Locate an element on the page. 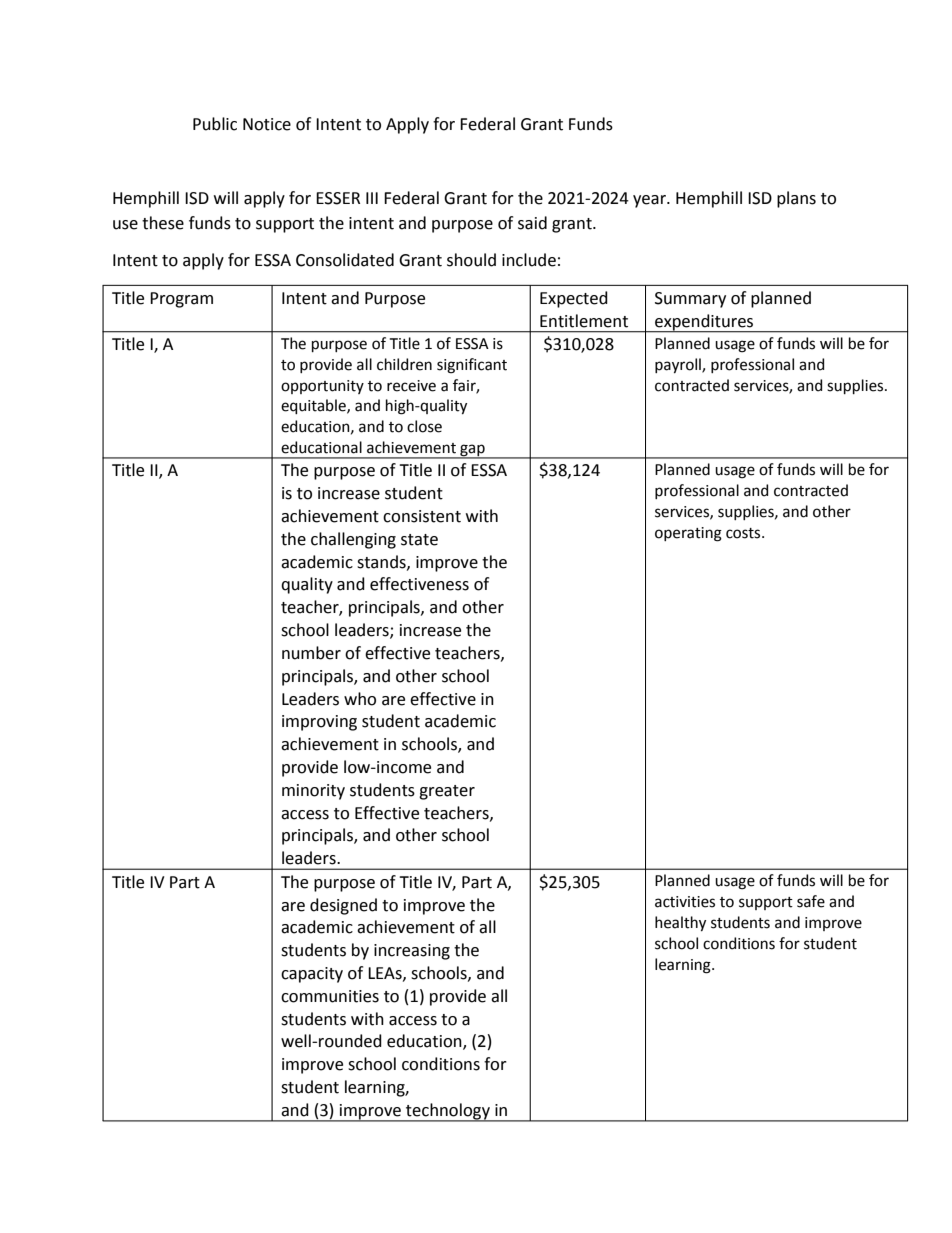 Image resolution: width=952 pixels, height=1233 pixels. significant is located at coordinates (472, 366).
